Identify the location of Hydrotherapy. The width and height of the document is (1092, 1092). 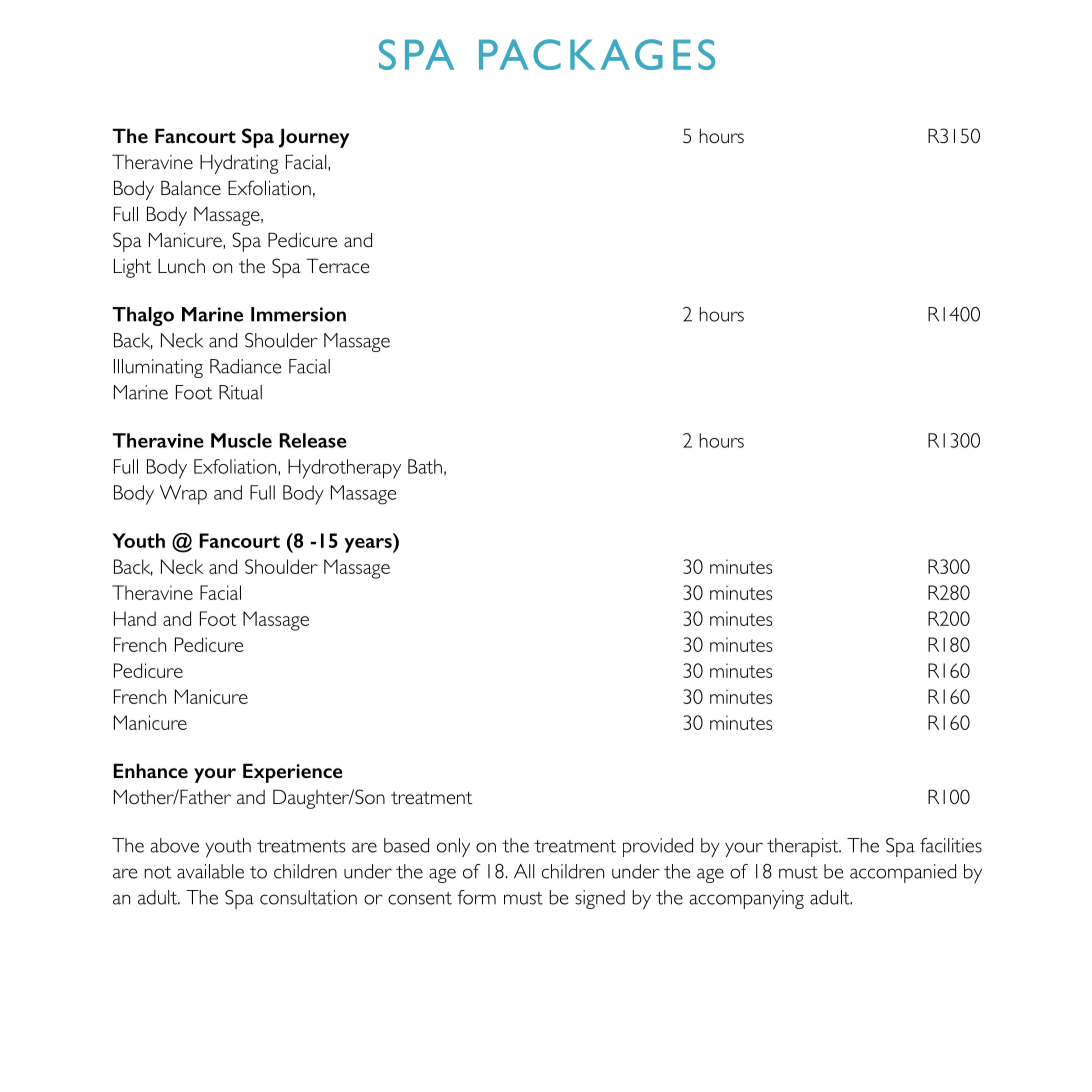
(344, 469).
